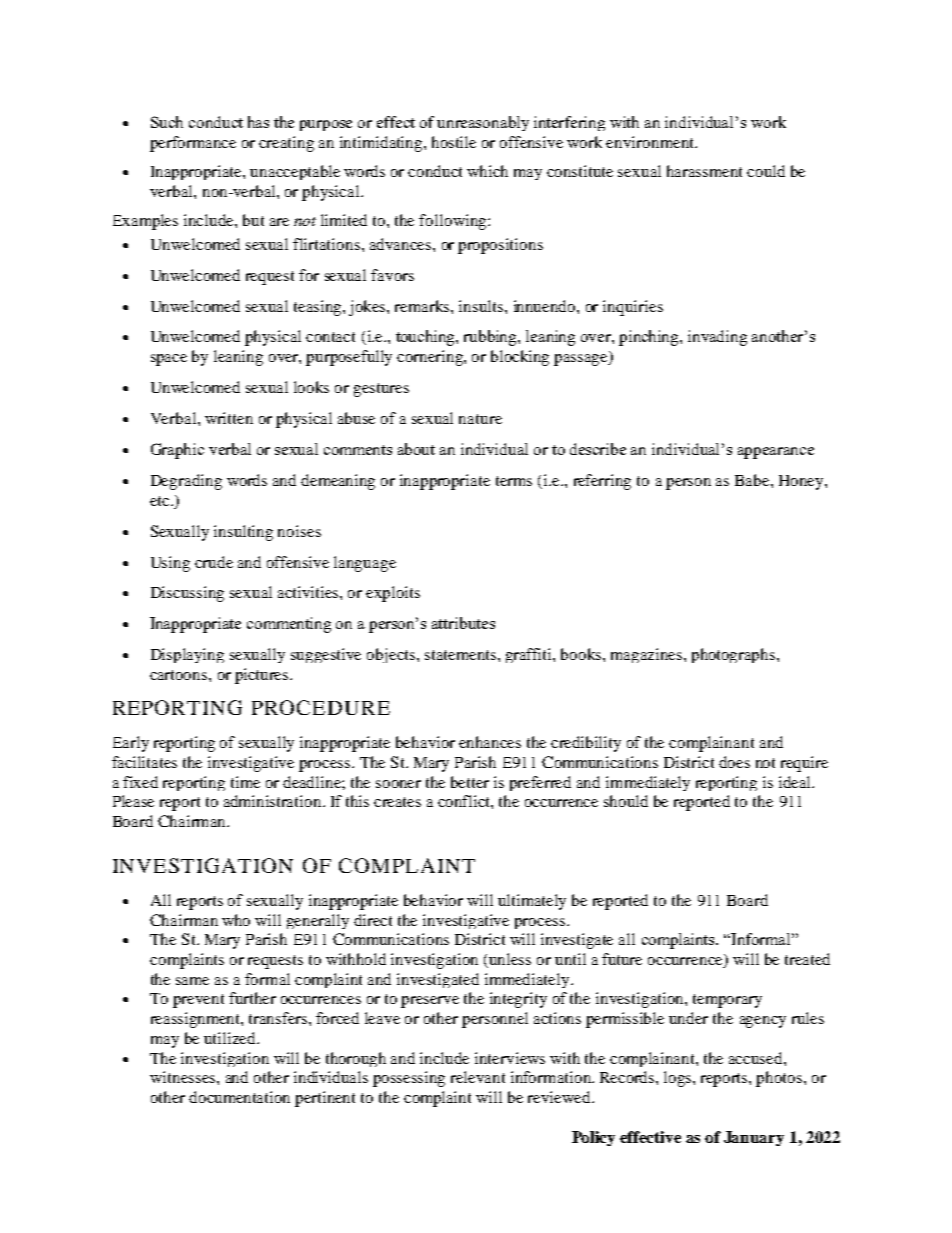 The image size is (952, 1233). I want to click on terms, so click(514, 481).
